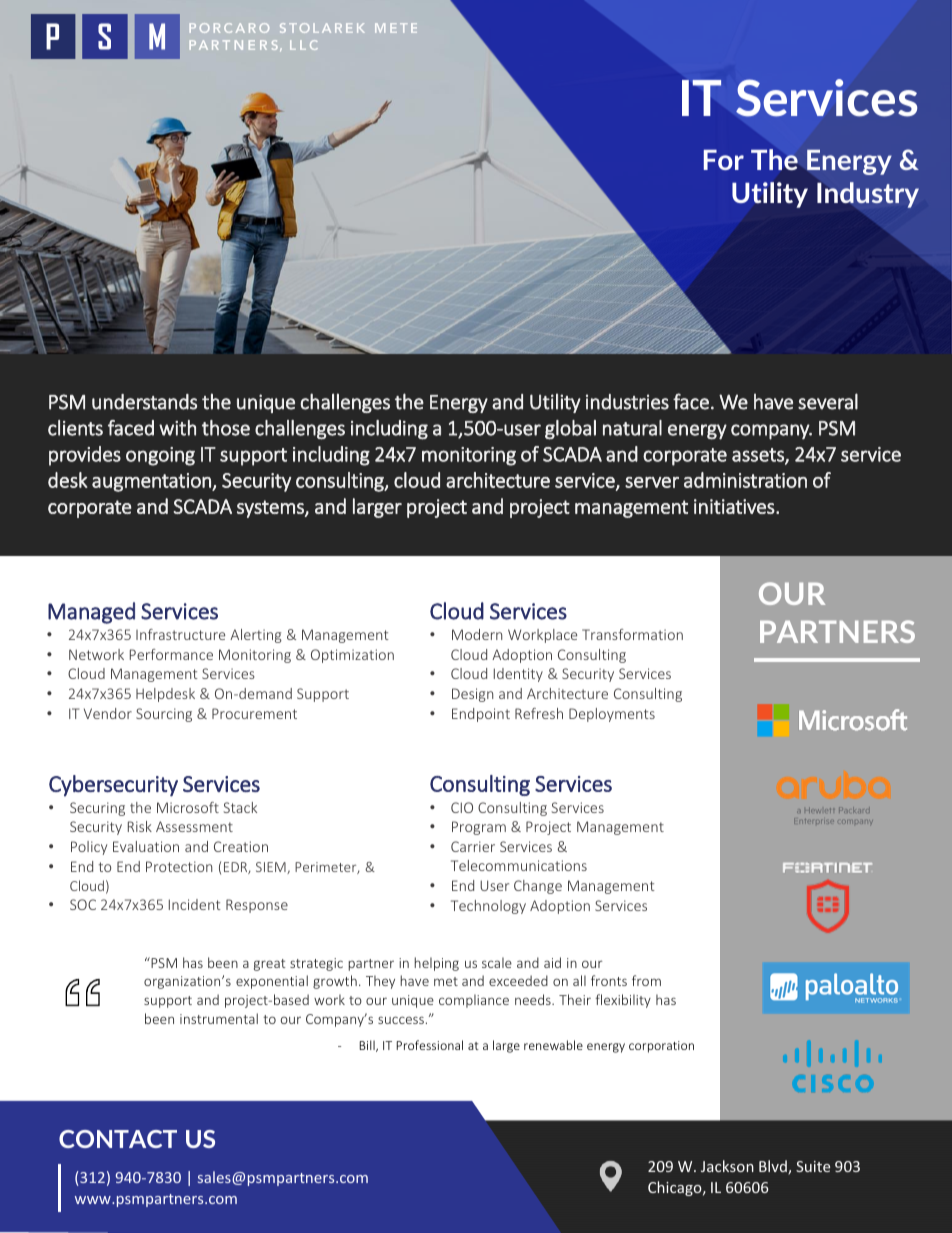  What do you see at coordinates (627, 402) in the page?
I see `industries` at bounding box center [627, 402].
